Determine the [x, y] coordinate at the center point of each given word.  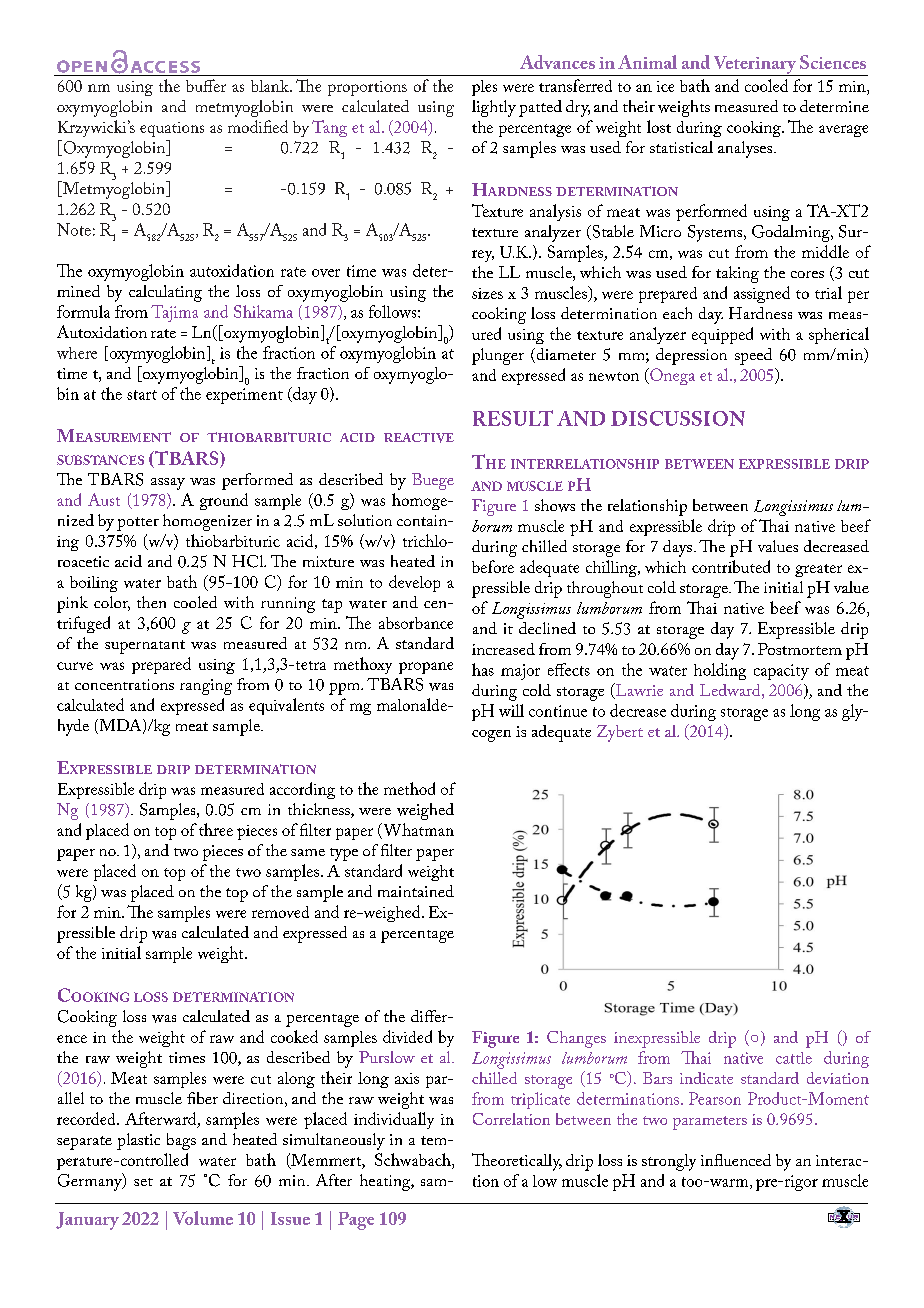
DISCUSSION [678, 418]
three [216, 829]
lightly [494, 108]
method [409, 788]
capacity [781, 672]
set [143, 1182]
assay [168, 484]
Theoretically [517, 1162]
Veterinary [755, 66]
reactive [419, 438]
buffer [206, 85]
